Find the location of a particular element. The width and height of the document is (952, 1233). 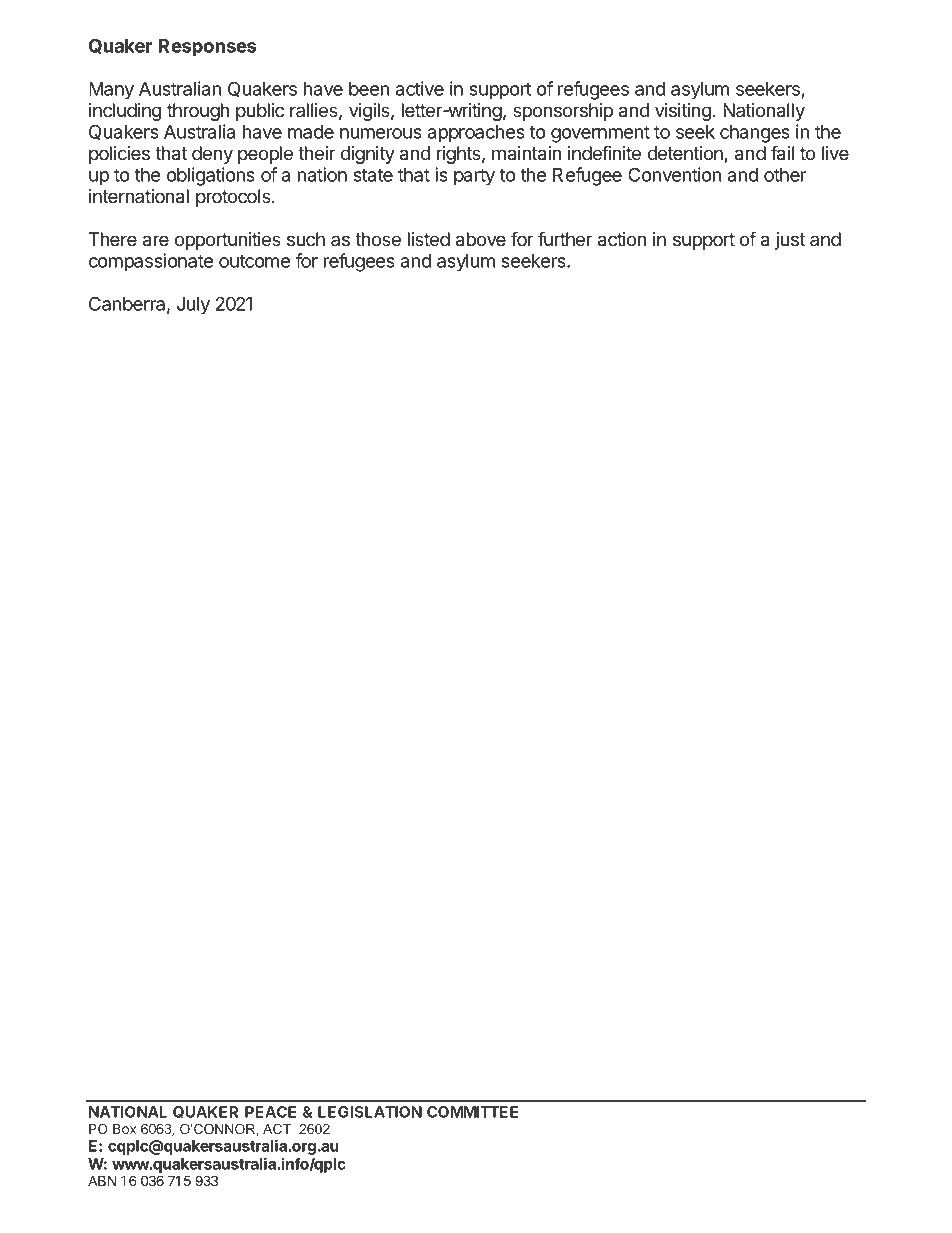

July is located at coordinates (193, 306).
